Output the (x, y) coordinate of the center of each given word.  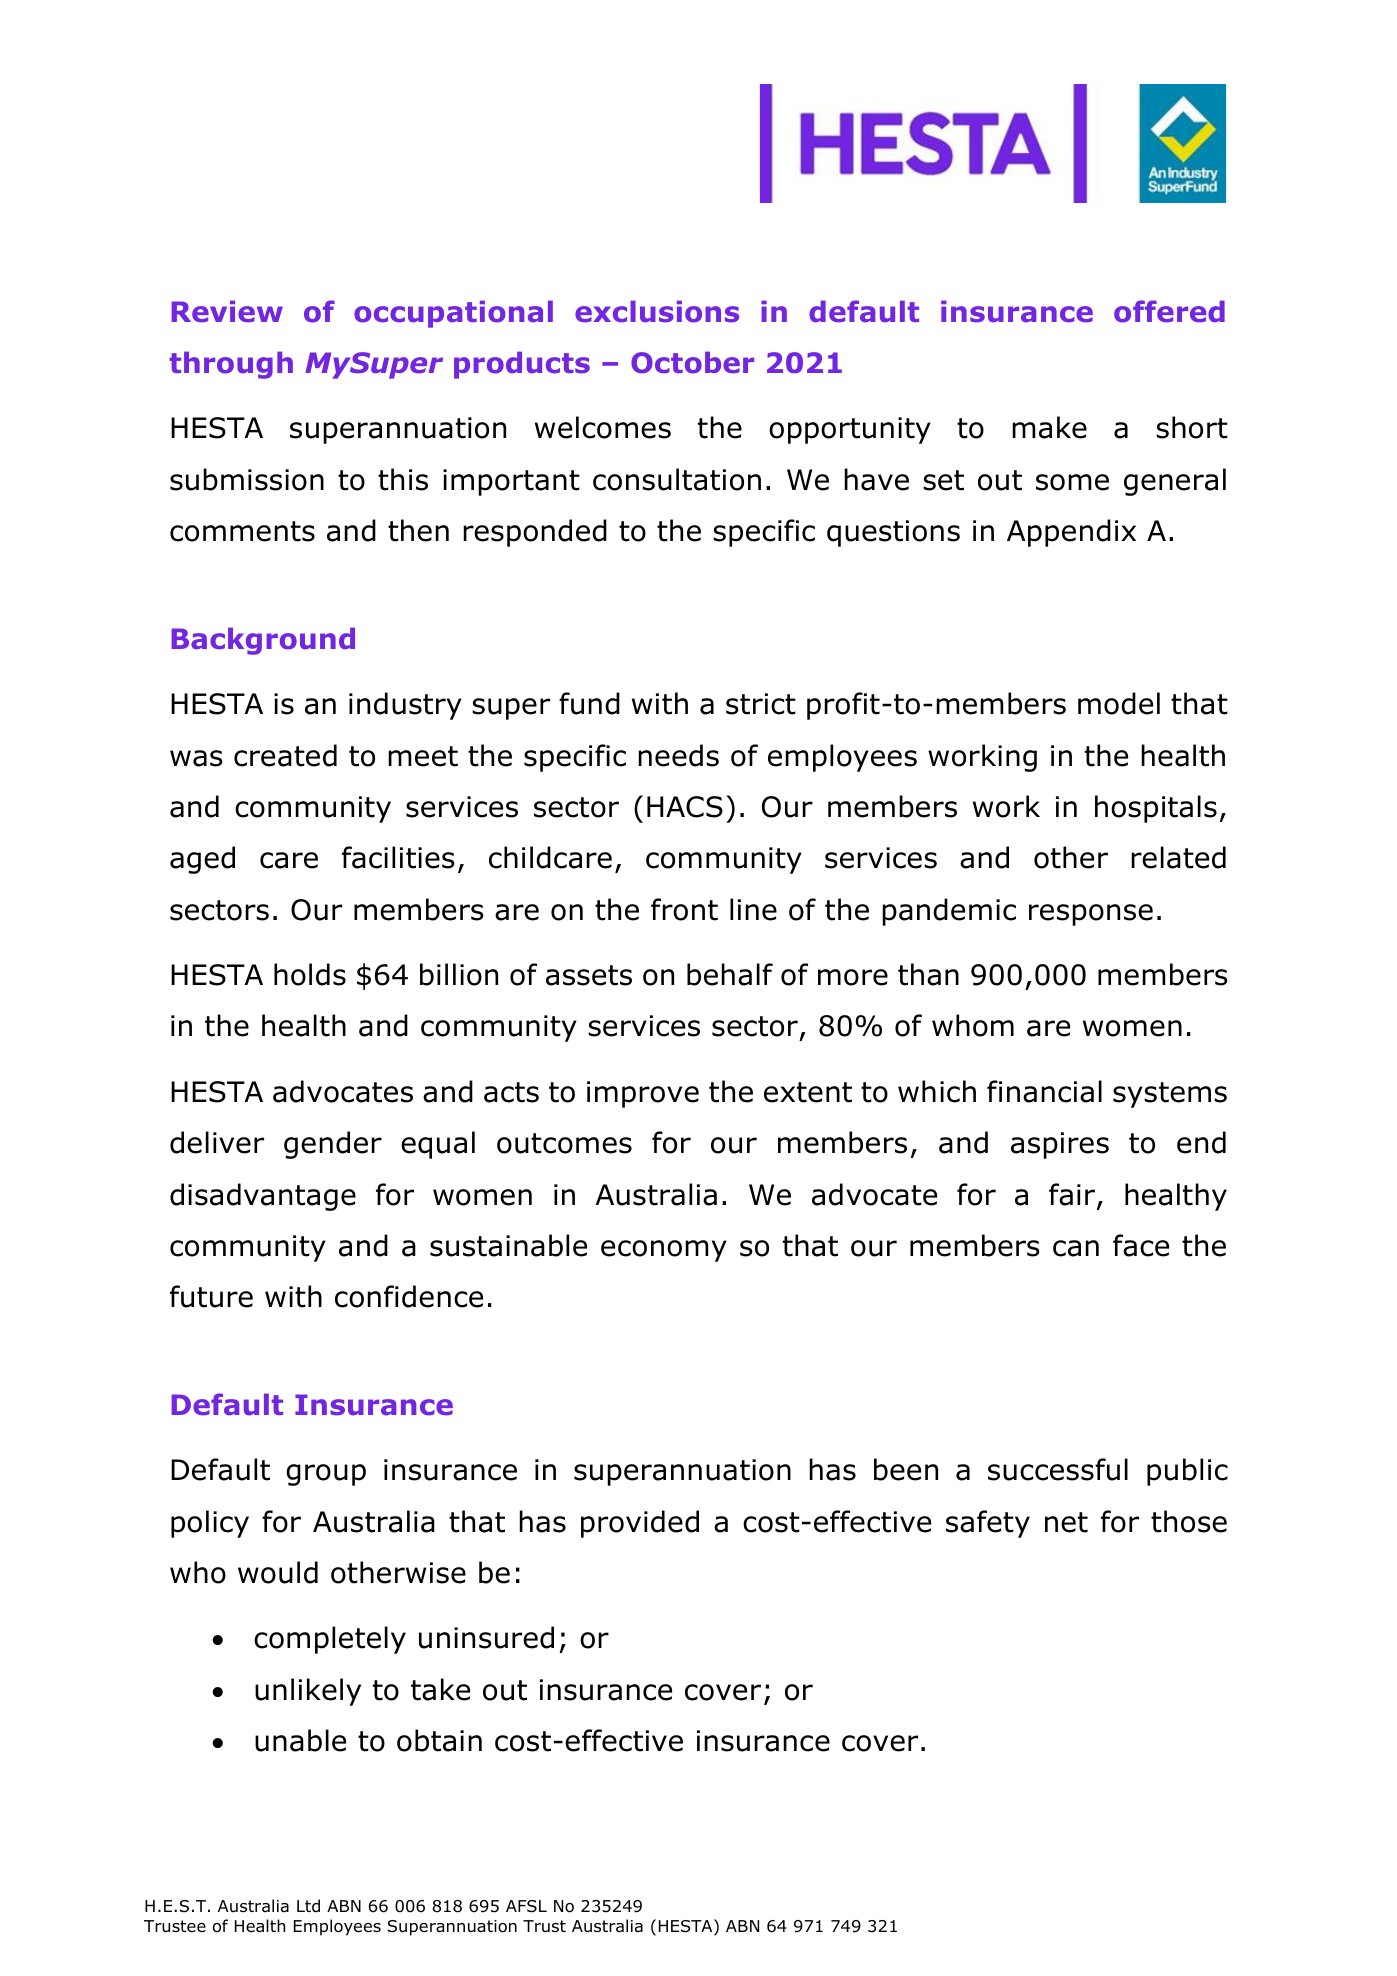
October (692, 362)
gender (333, 1145)
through (231, 365)
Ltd (308, 1906)
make (1049, 427)
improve (643, 1094)
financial (1044, 1091)
